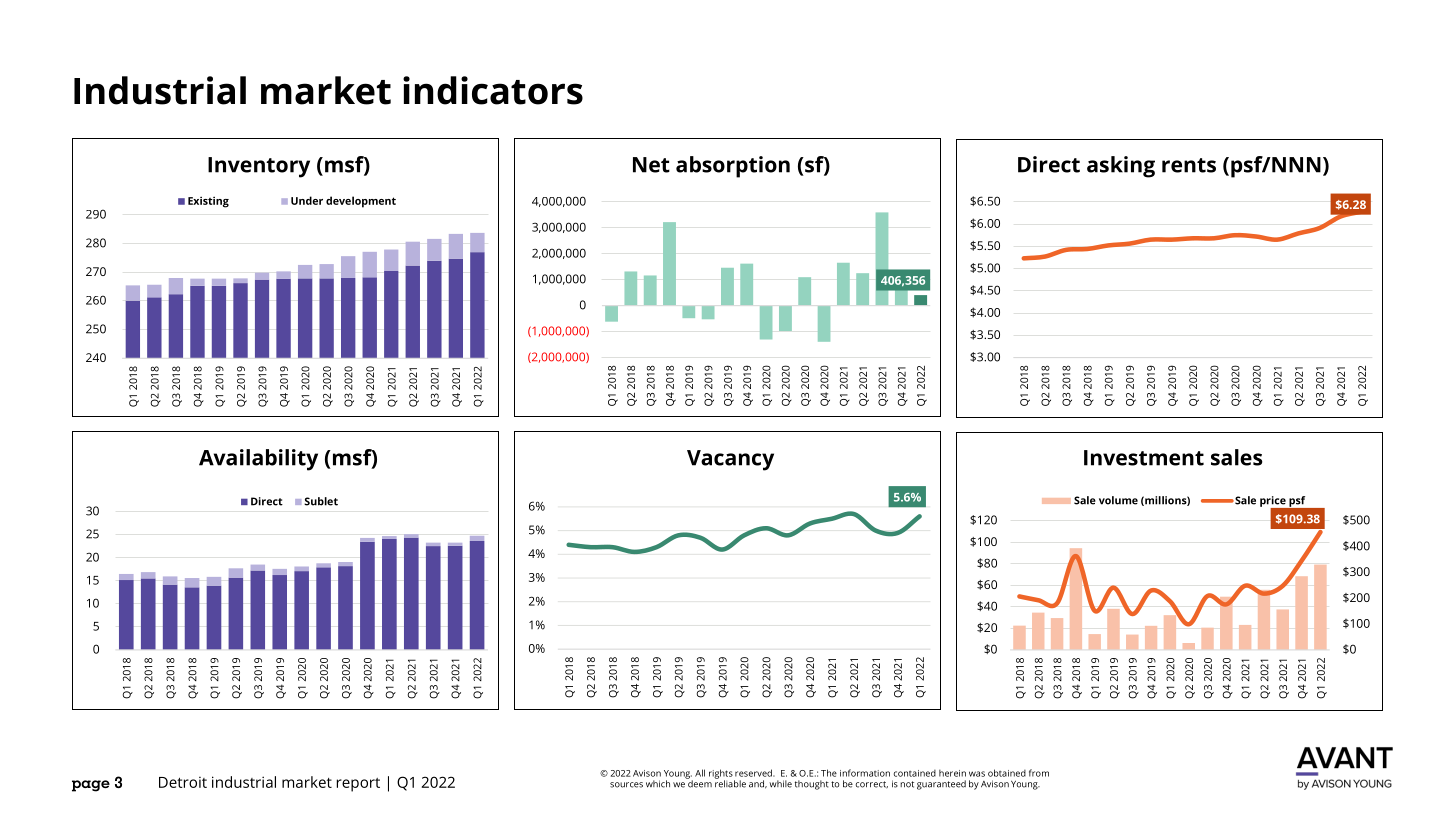 Image resolution: width=1456 pixels, height=819 pixels. What do you see at coordinates (208, 202) in the document?
I see `Existing` at bounding box center [208, 202].
